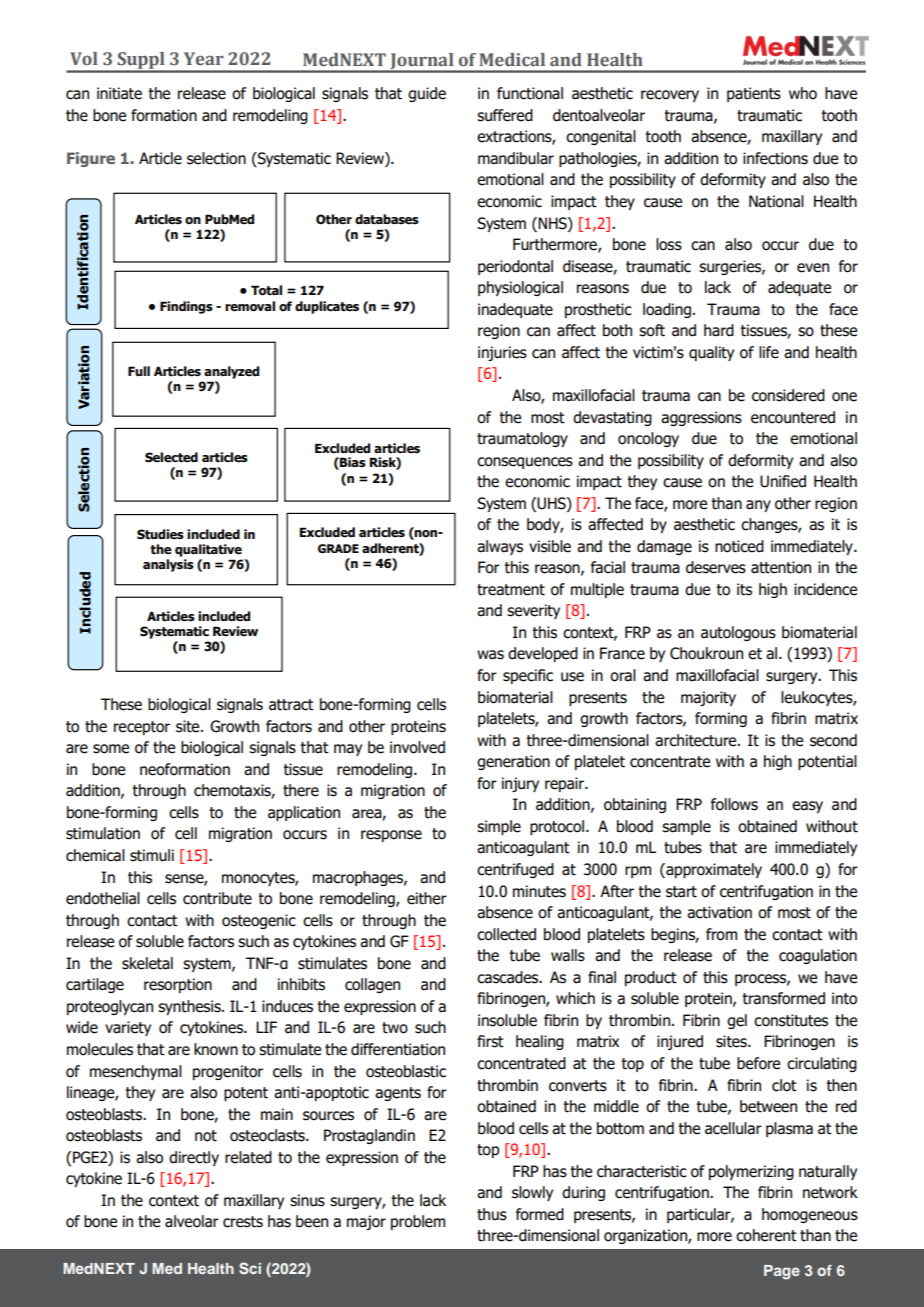 The width and height of the screenshot is (924, 1307). I want to click on receptor, so click(142, 728).
